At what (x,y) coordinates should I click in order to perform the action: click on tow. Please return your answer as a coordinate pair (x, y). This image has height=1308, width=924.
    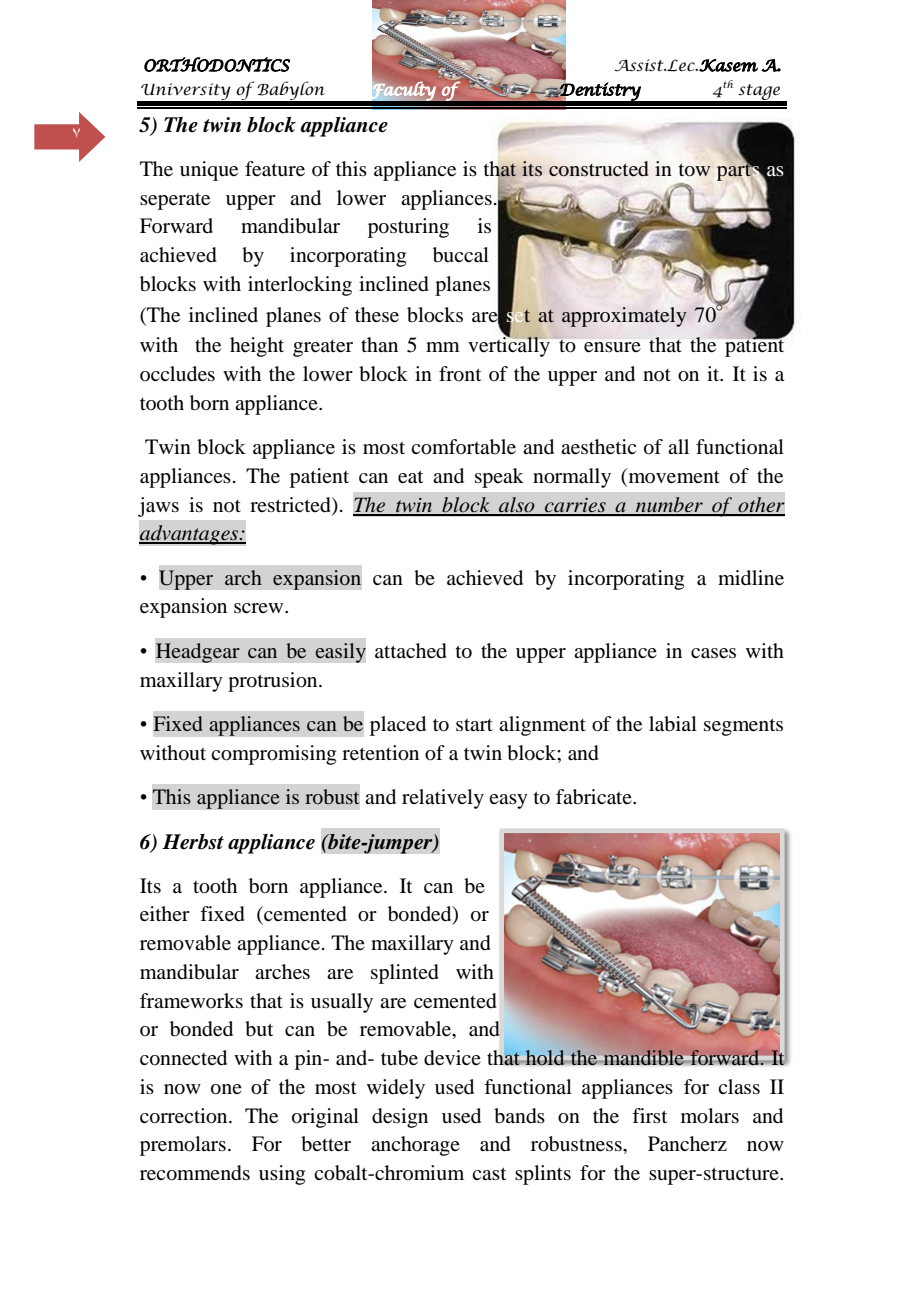
    Looking at the image, I should click on (695, 169).
